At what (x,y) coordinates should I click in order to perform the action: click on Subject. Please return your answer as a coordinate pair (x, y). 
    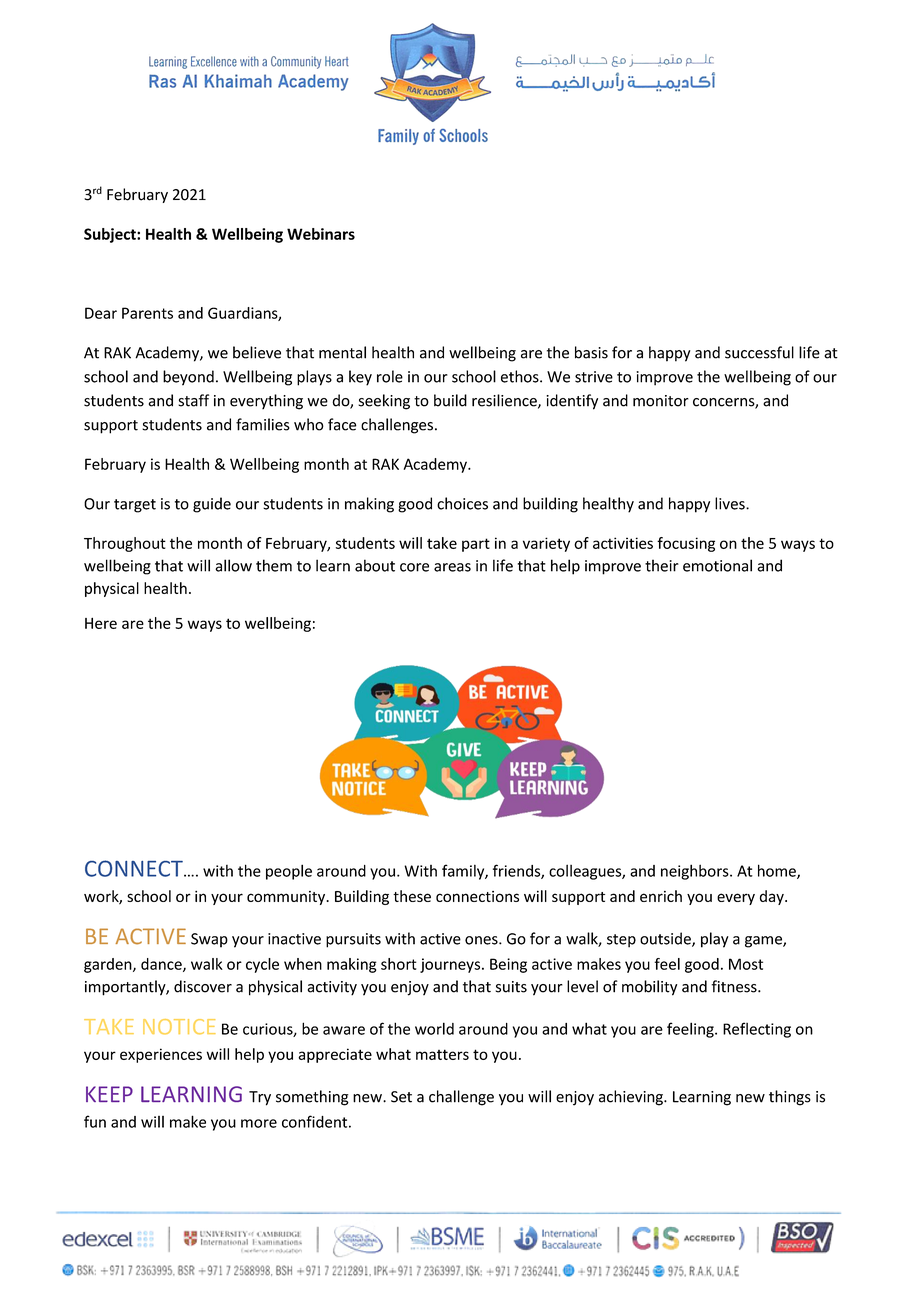
    Looking at the image, I should click on (111, 235).
